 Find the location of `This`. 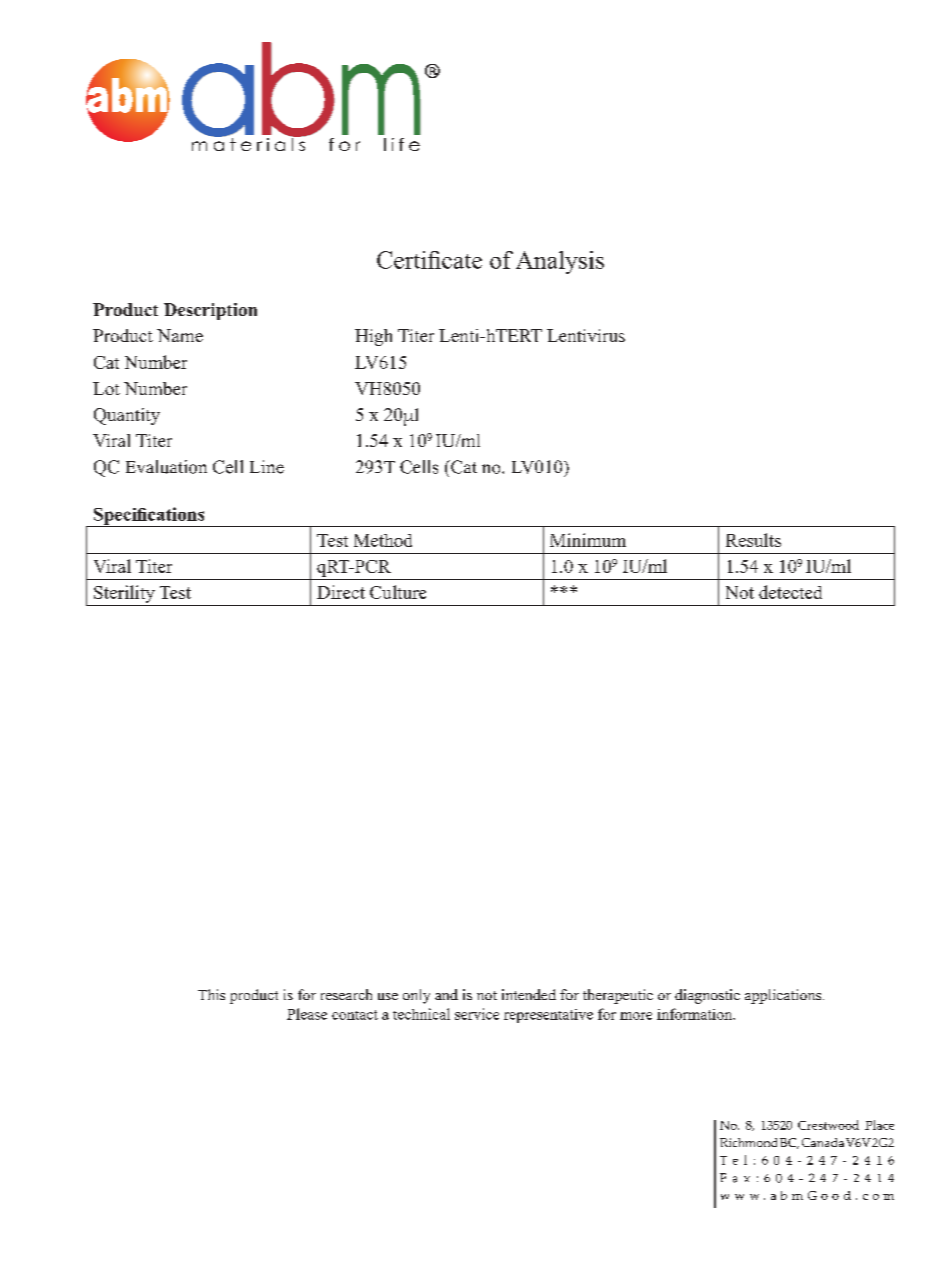

This is located at coordinates (211, 994).
